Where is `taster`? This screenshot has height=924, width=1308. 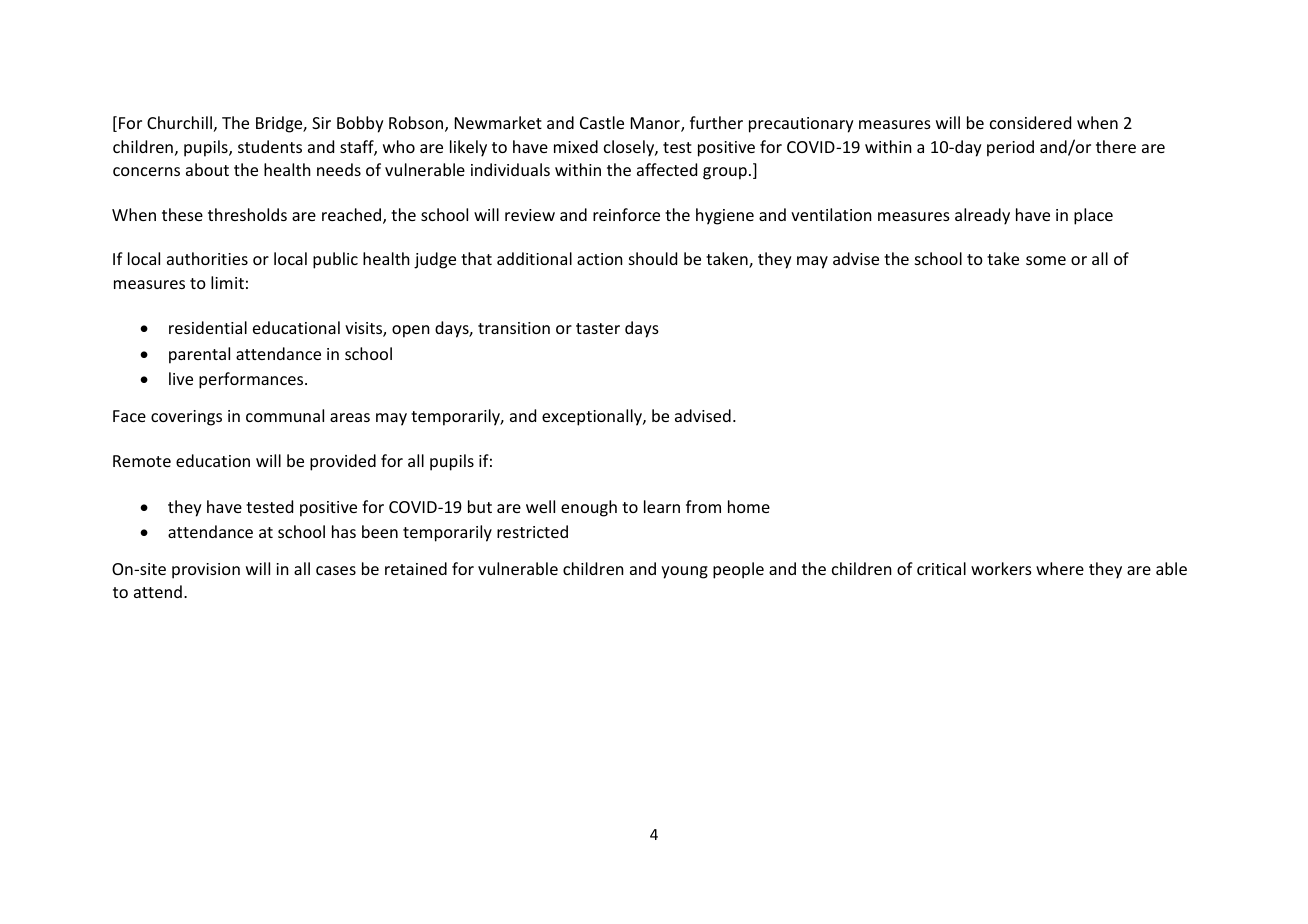
taster is located at coordinates (598, 328).
